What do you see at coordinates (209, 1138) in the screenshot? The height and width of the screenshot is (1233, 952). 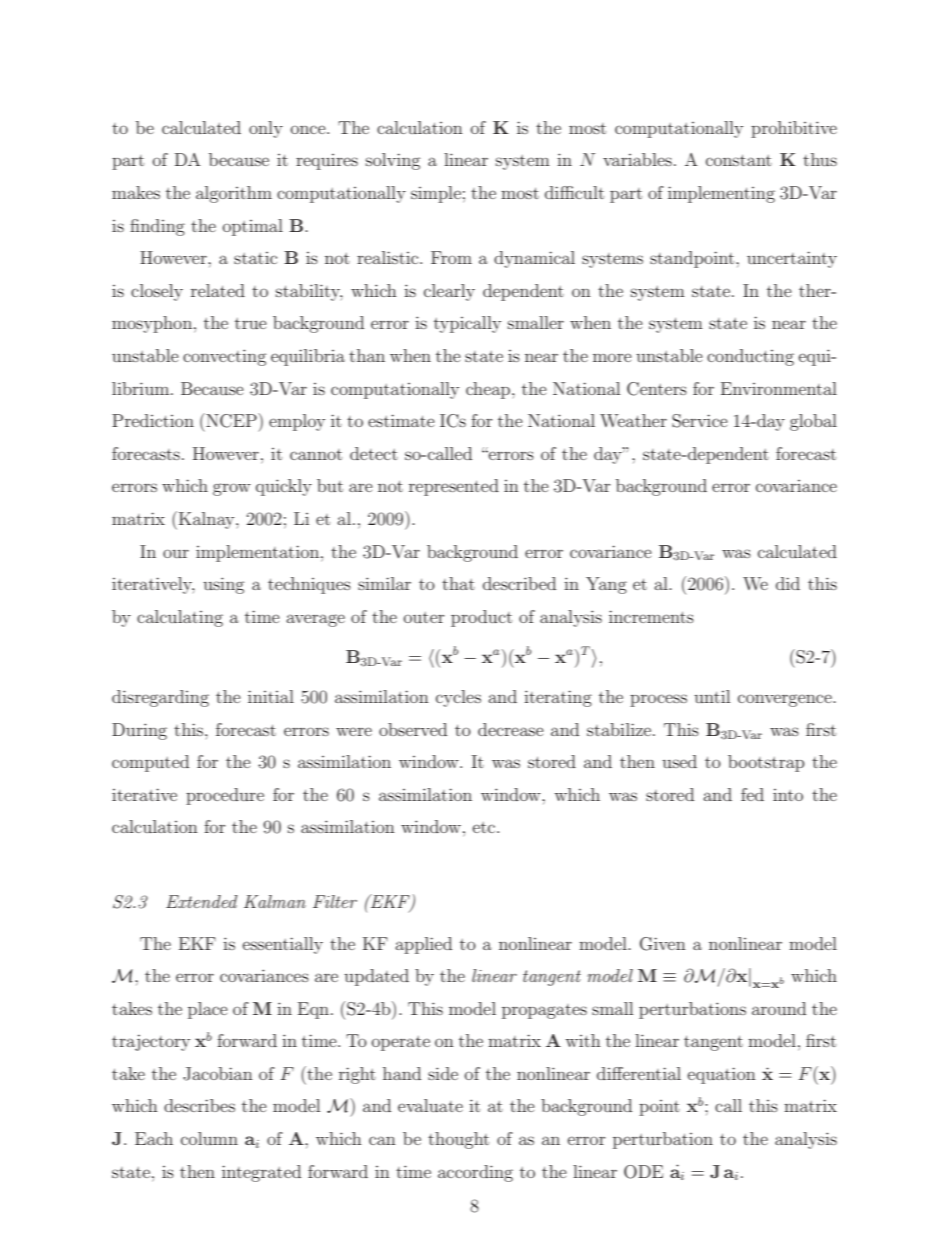 I see `column` at bounding box center [209, 1138].
